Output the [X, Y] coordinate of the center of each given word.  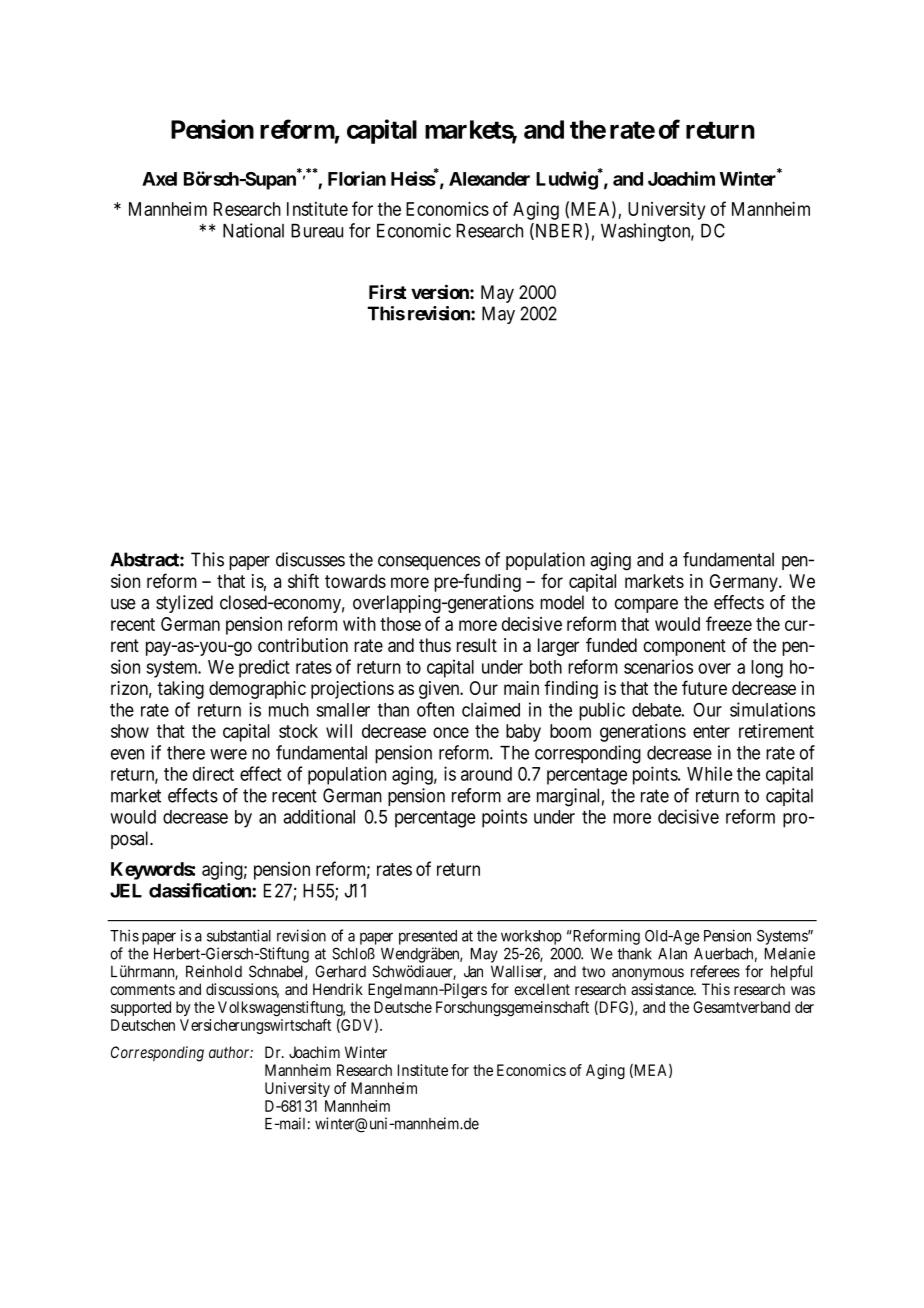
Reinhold [214, 971]
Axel [159, 179]
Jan [473, 971]
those [400, 624]
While [710, 773]
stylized [184, 604]
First [388, 291]
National [253, 230]
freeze [729, 623]
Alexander [489, 179]
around [486, 774]
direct [213, 773]
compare [646, 606]
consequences [429, 563]
